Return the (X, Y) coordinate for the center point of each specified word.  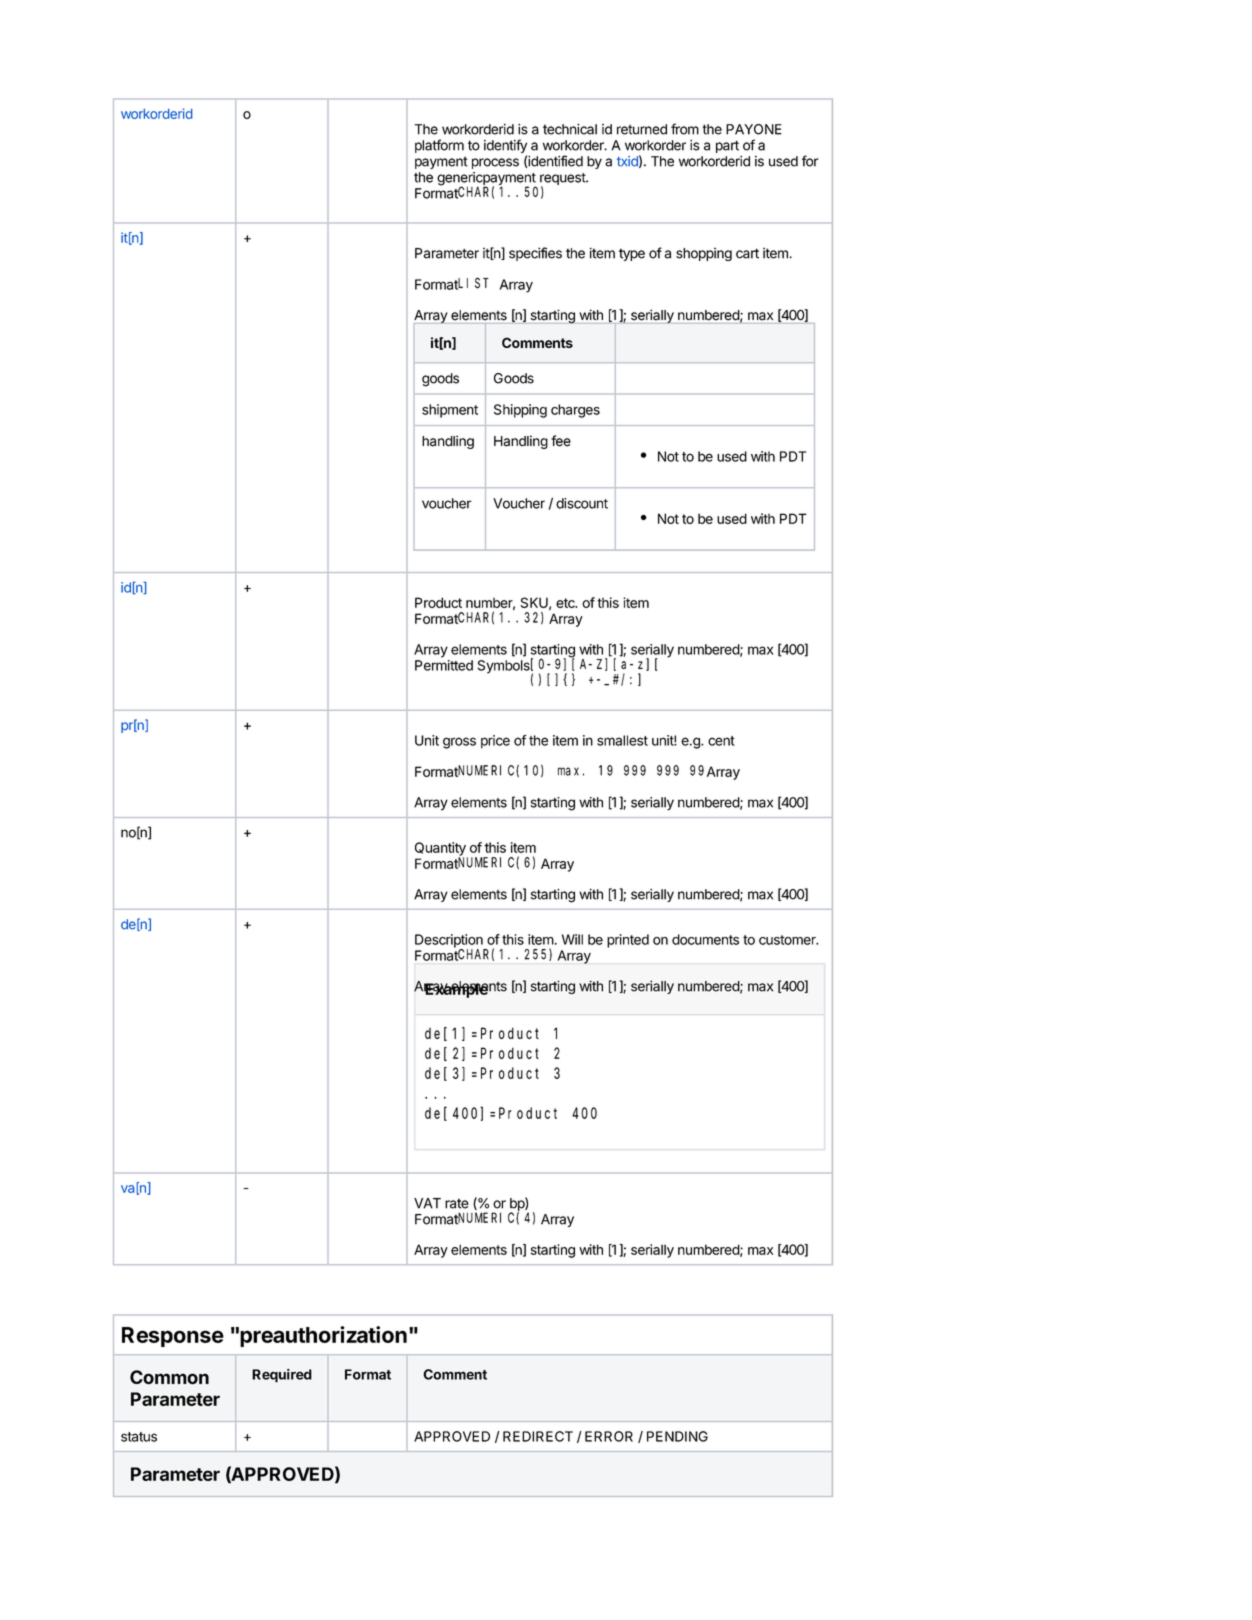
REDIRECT (538, 1436)
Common (169, 1377)
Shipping (520, 411)
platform (439, 146)
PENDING (677, 1436)
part (727, 146)
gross (459, 743)
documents (705, 939)
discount (582, 503)
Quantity (441, 850)
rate (457, 1203)
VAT (427, 1203)
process (495, 163)
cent (721, 741)
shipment (450, 411)
